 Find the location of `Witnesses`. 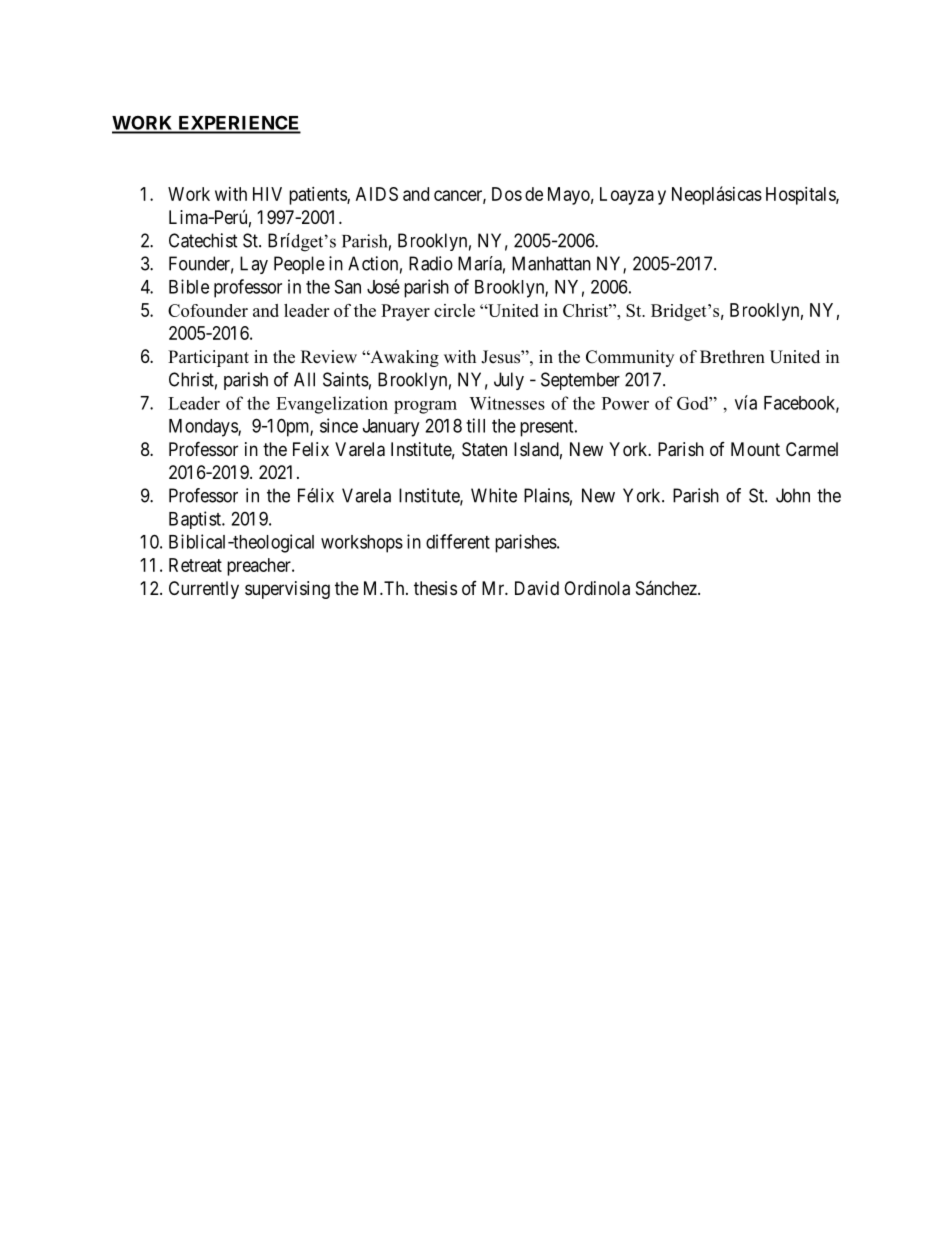

Witnesses is located at coordinates (507, 403).
